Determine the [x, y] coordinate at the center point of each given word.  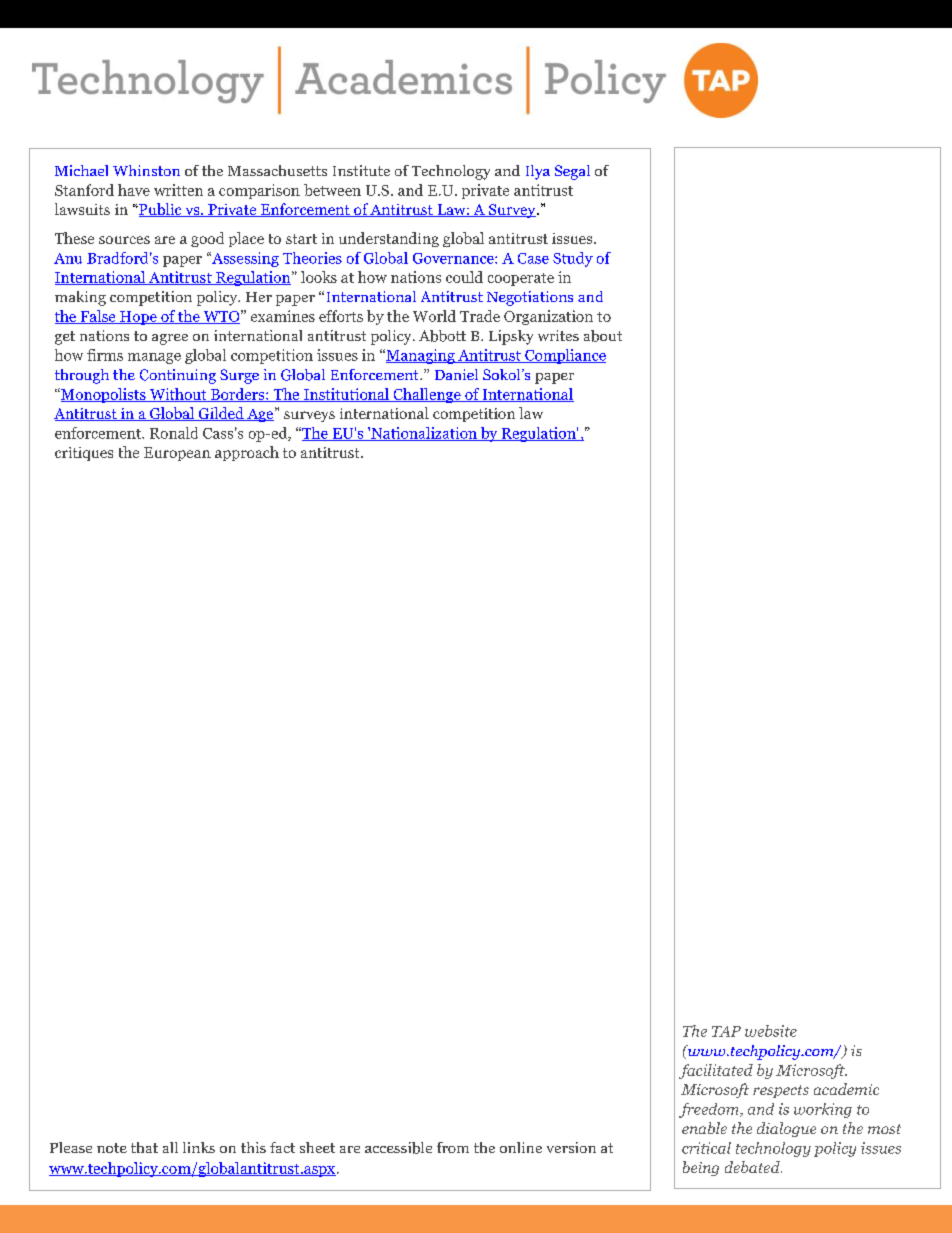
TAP [726, 1031]
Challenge [427, 395]
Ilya [538, 172]
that [144, 1147]
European [177, 454]
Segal [572, 172]
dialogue [786, 1129]
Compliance [564, 356]
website [771, 1031]
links [199, 1147]
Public [160, 210]
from [453, 1147]
